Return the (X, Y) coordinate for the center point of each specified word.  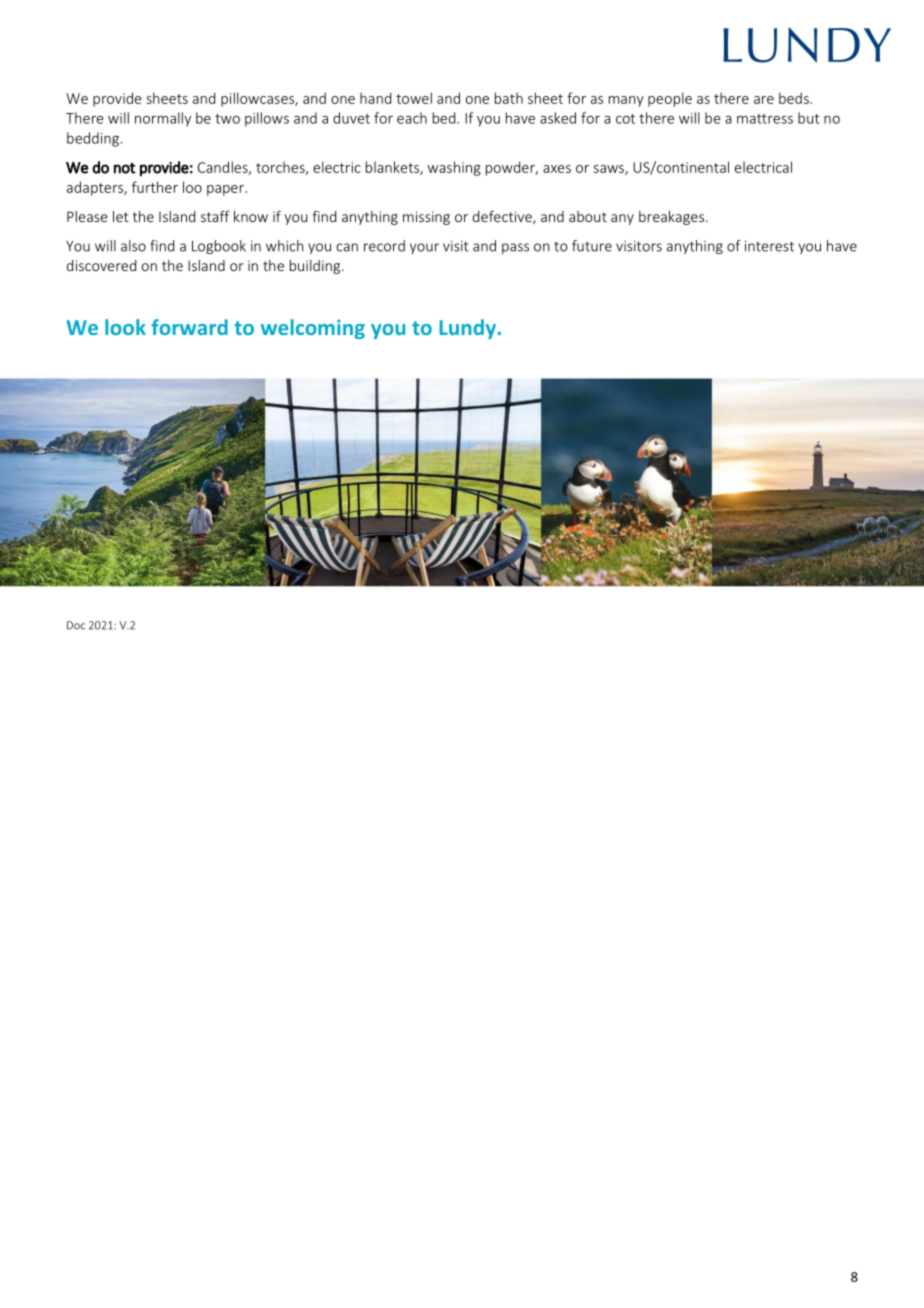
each (412, 118)
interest (769, 246)
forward (189, 327)
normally (163, 119)
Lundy (469, 329)
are (764, 100)
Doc (76, 625)
